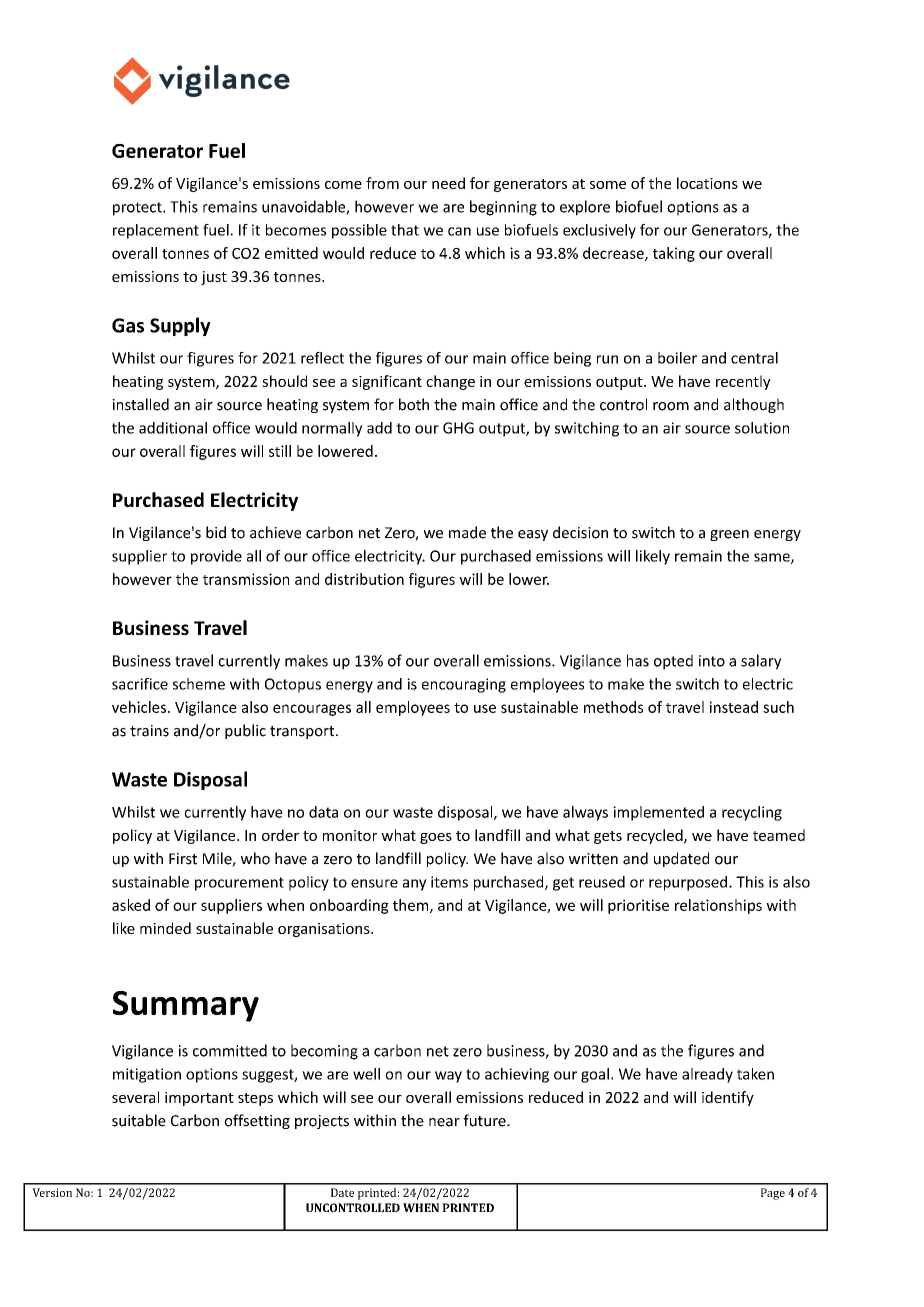 The width and height of the screenshot is (924, 1307). I want to click on bid, so click(216, 532).
